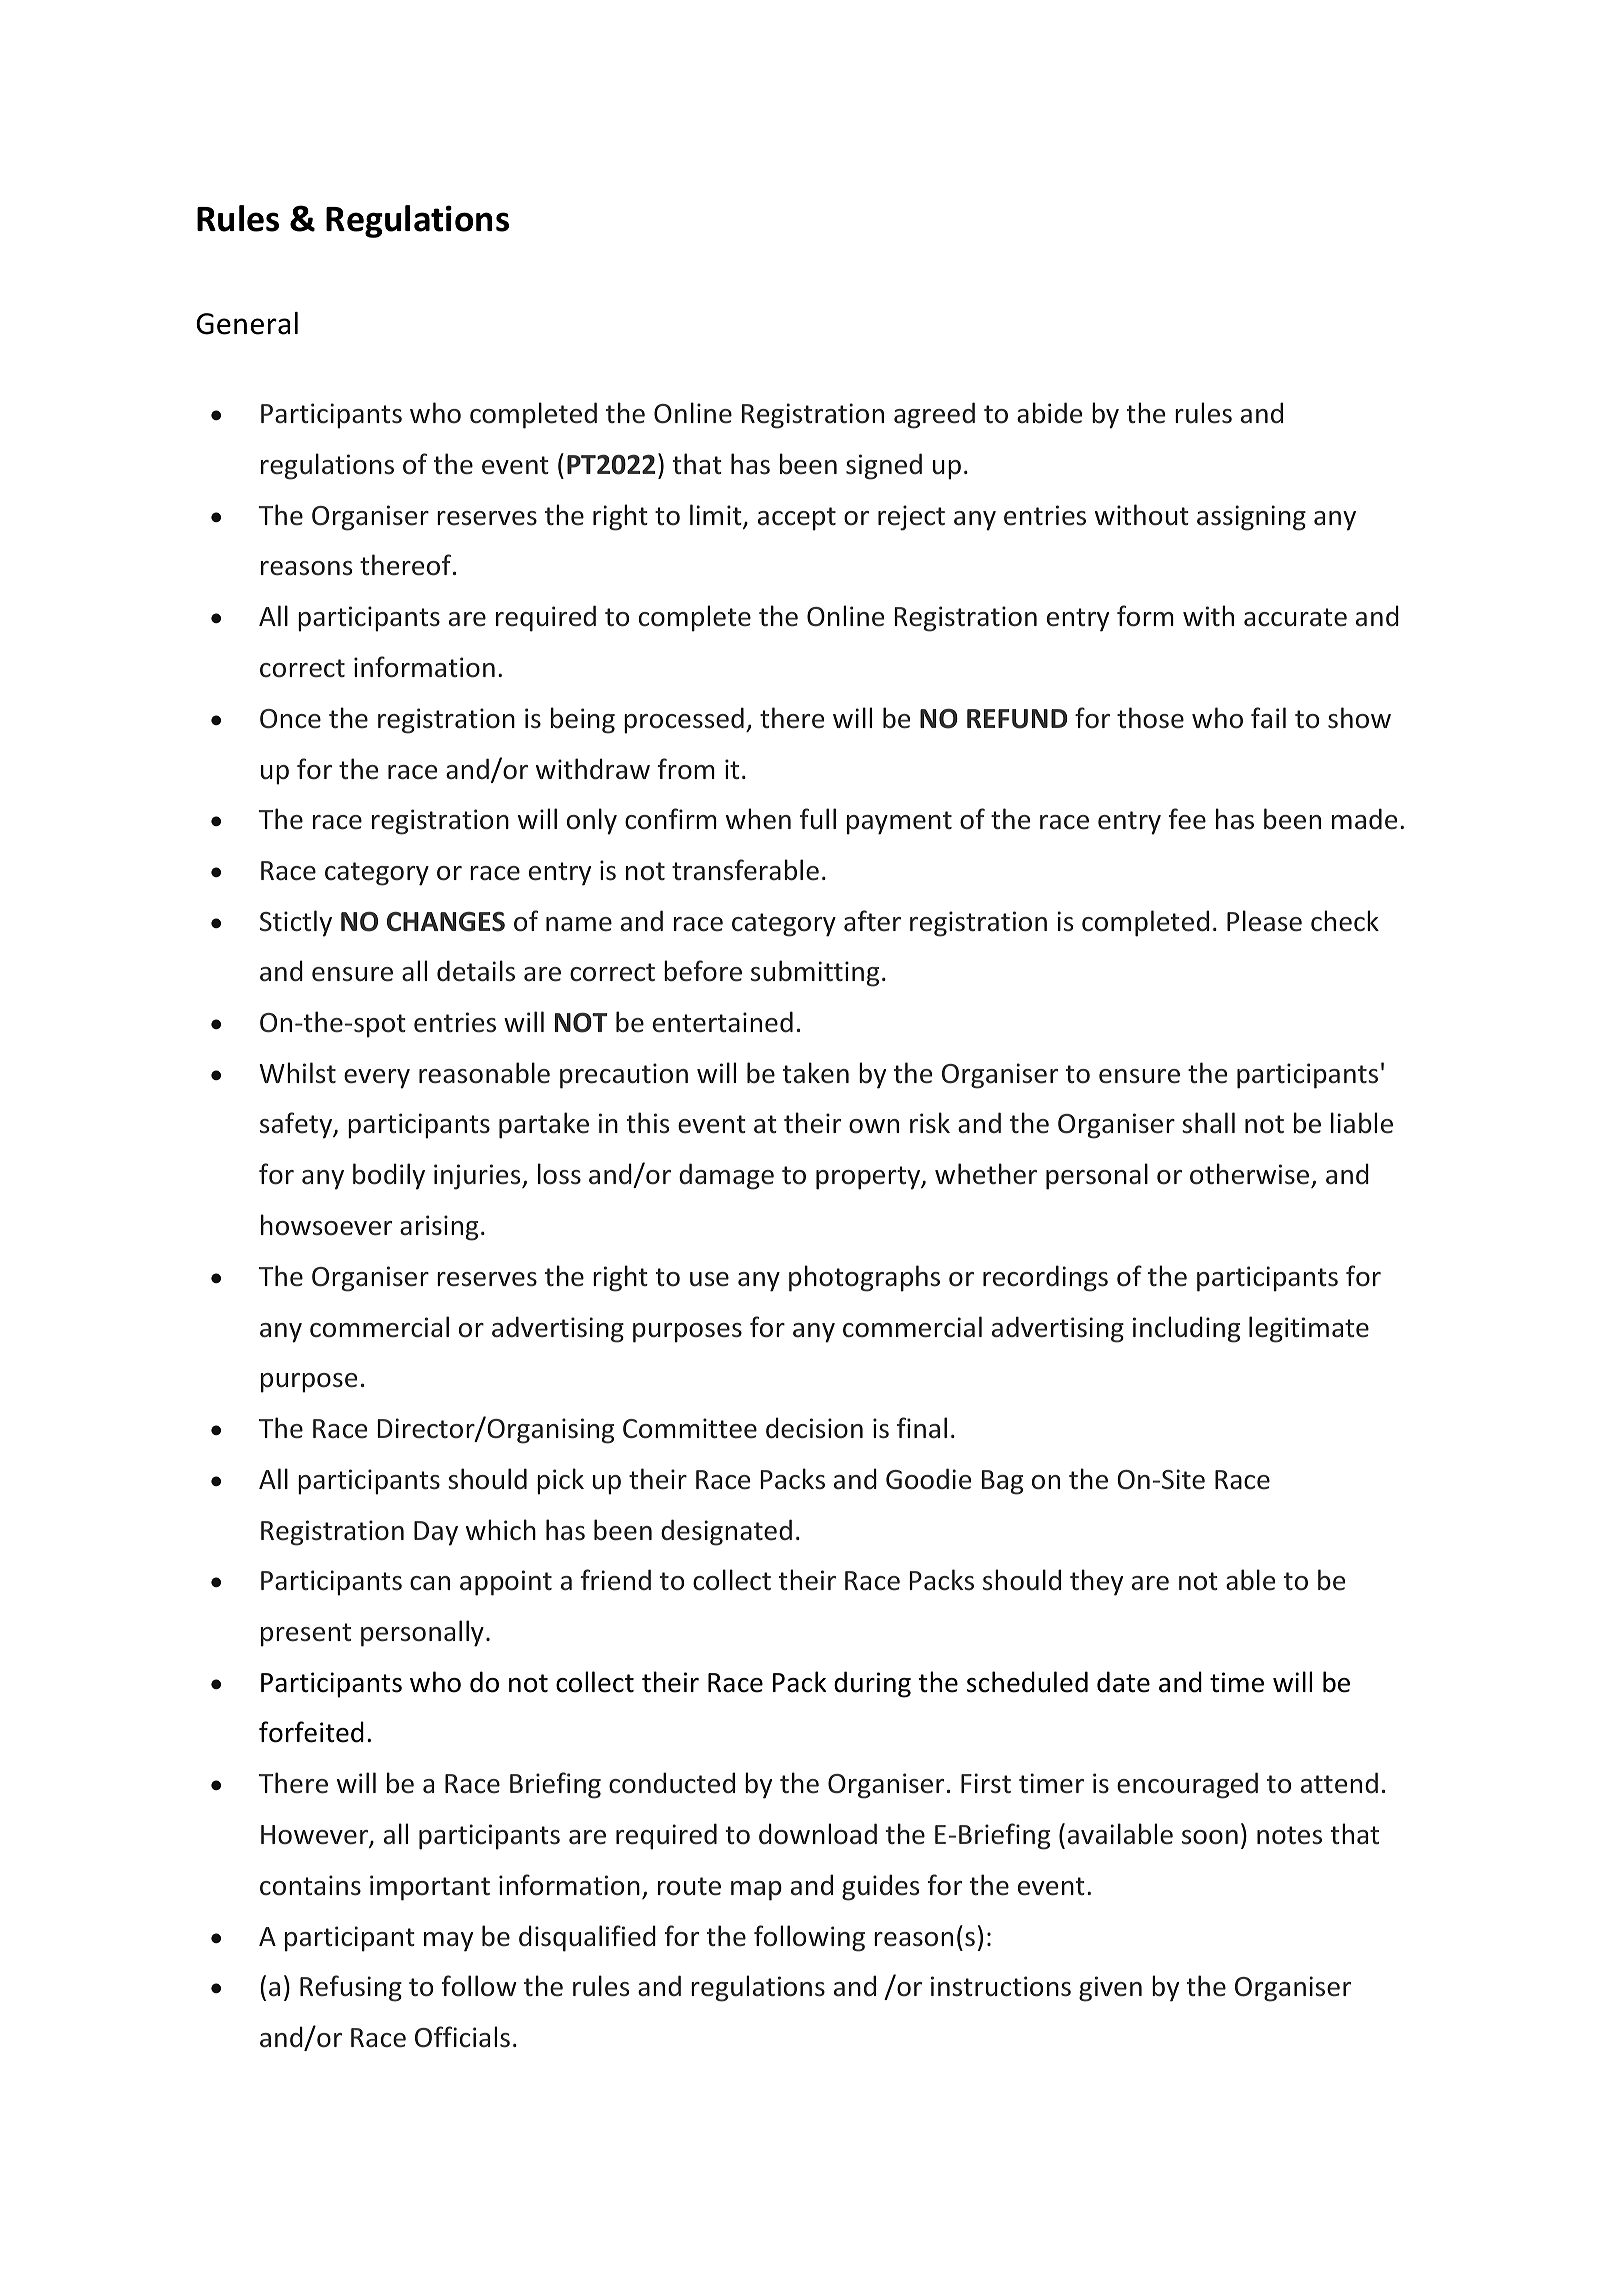 This screenshot has width=1615, height=2284. What do you see at coordinates (247, 323) in the screenshot?
I see `General` at bounding box center [247, 323].
